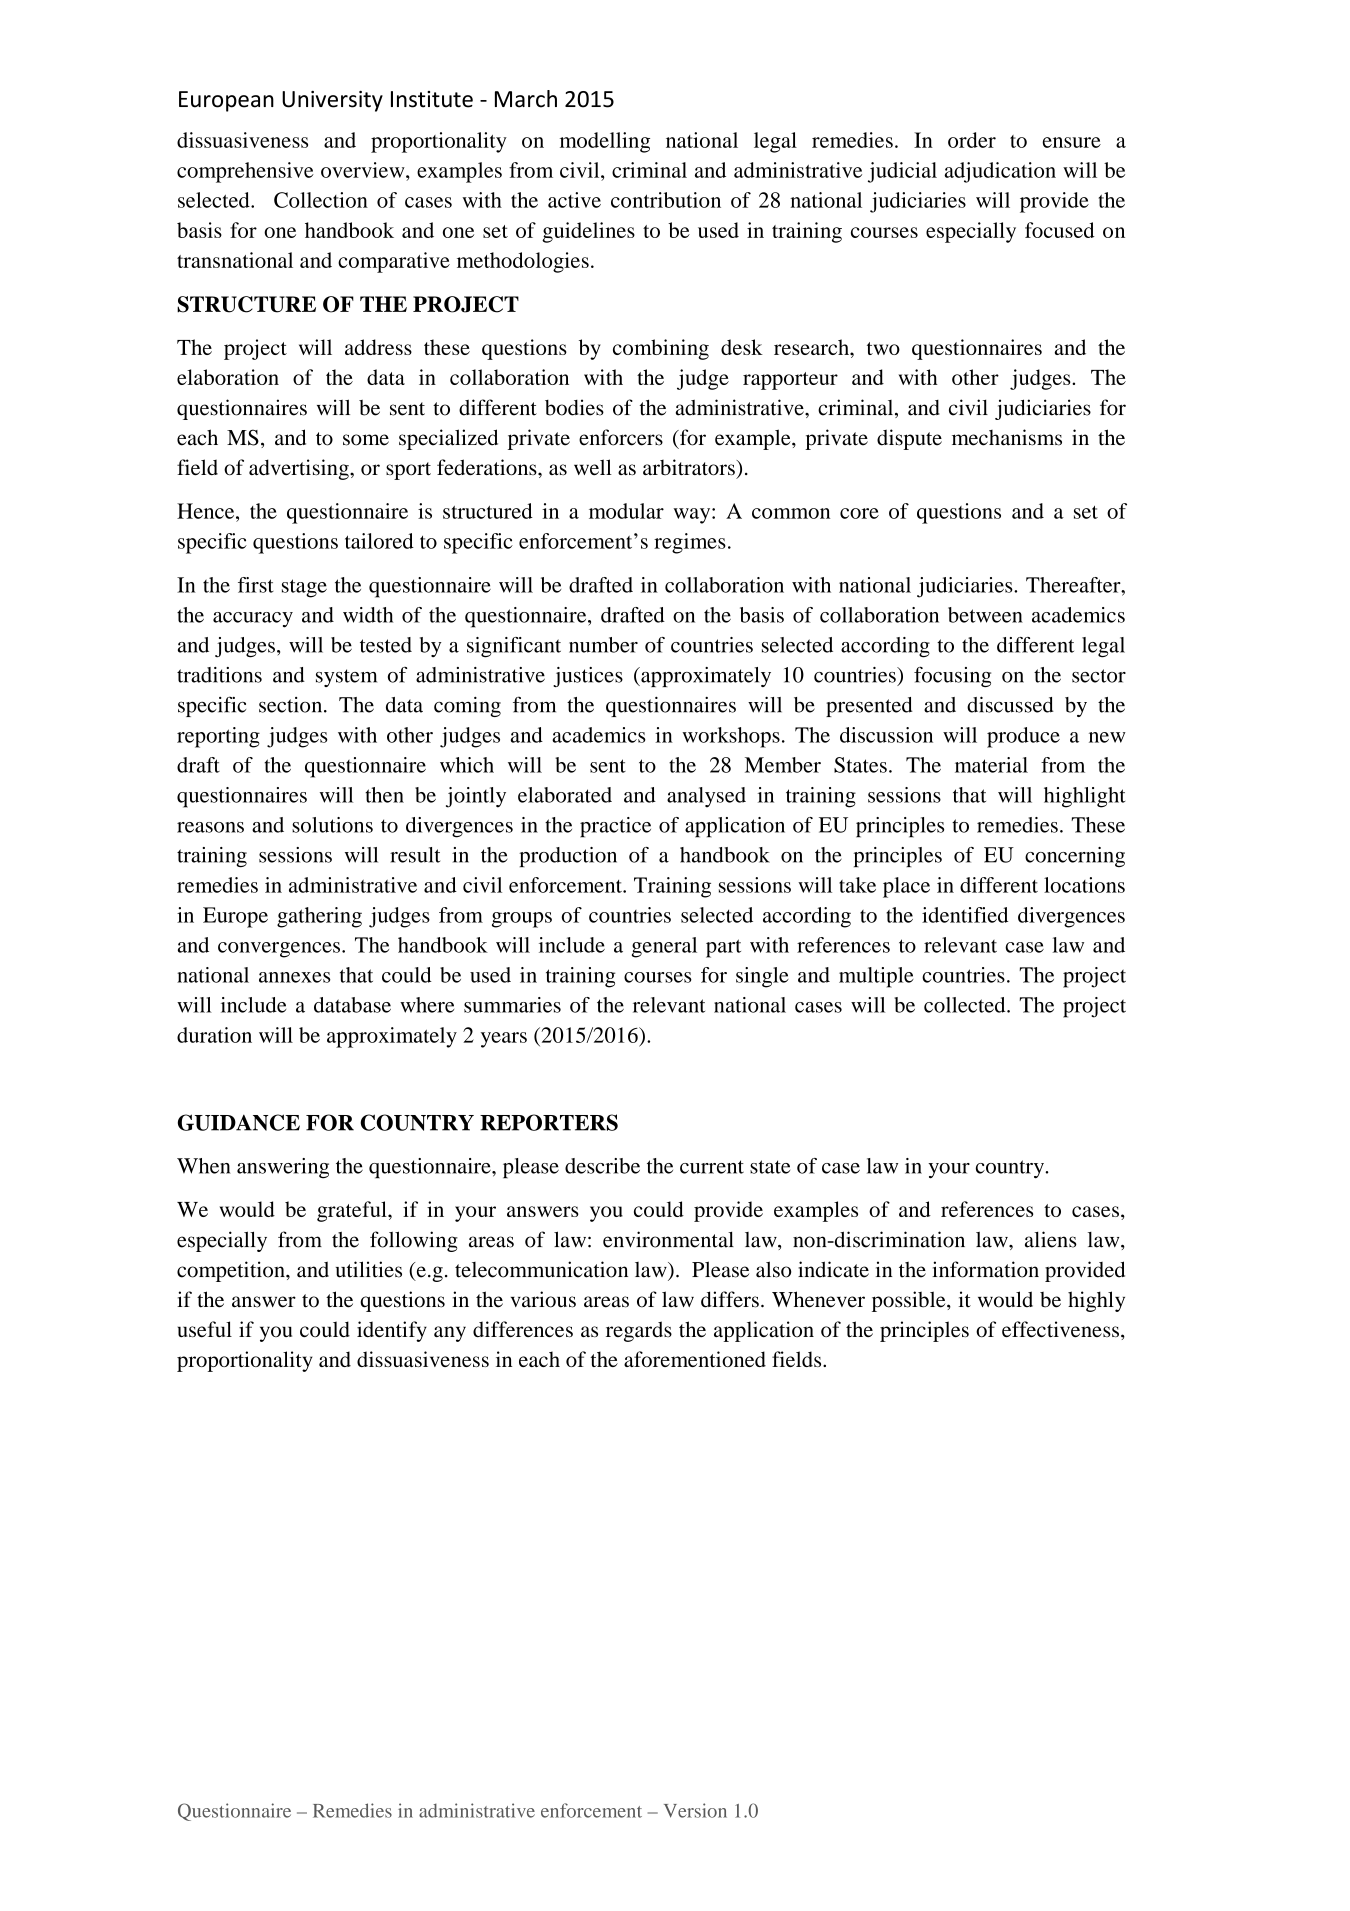  Describe the element at coordinates (1010, 704) in the image. I see `discussed` at that location.
